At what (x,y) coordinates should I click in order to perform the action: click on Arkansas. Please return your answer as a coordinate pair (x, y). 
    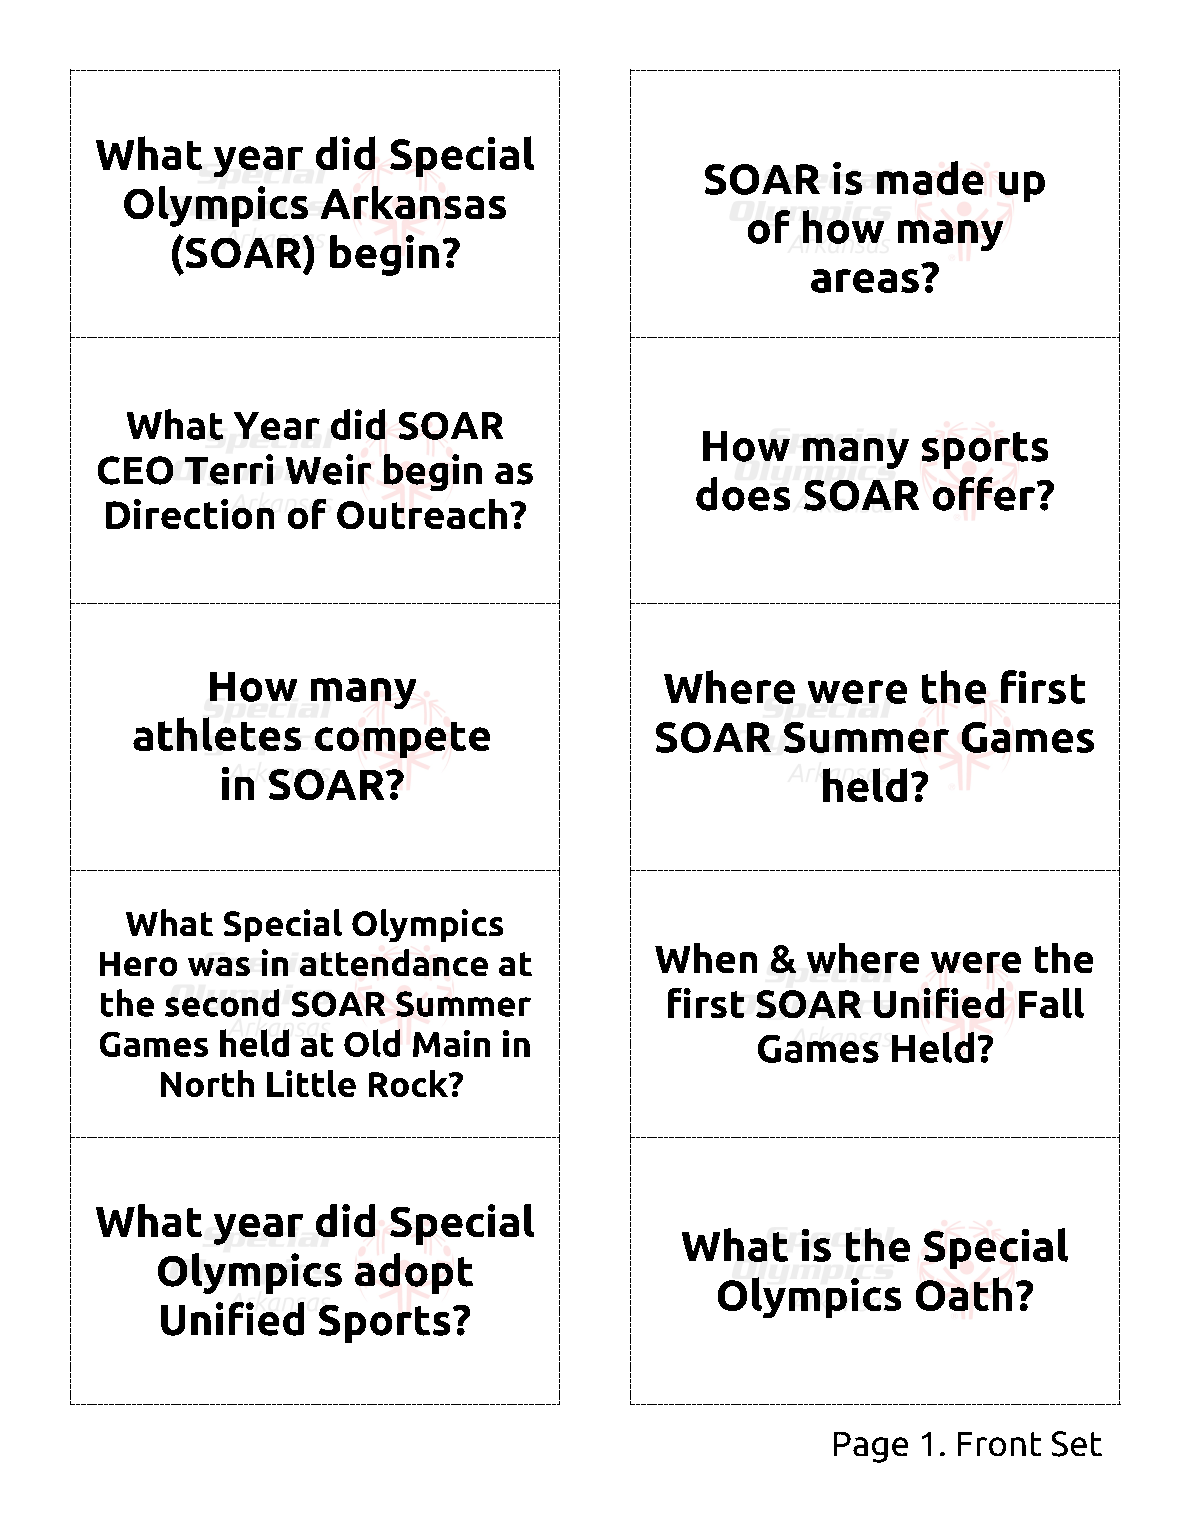
    Looking at the image, I should click on (413, 202).
